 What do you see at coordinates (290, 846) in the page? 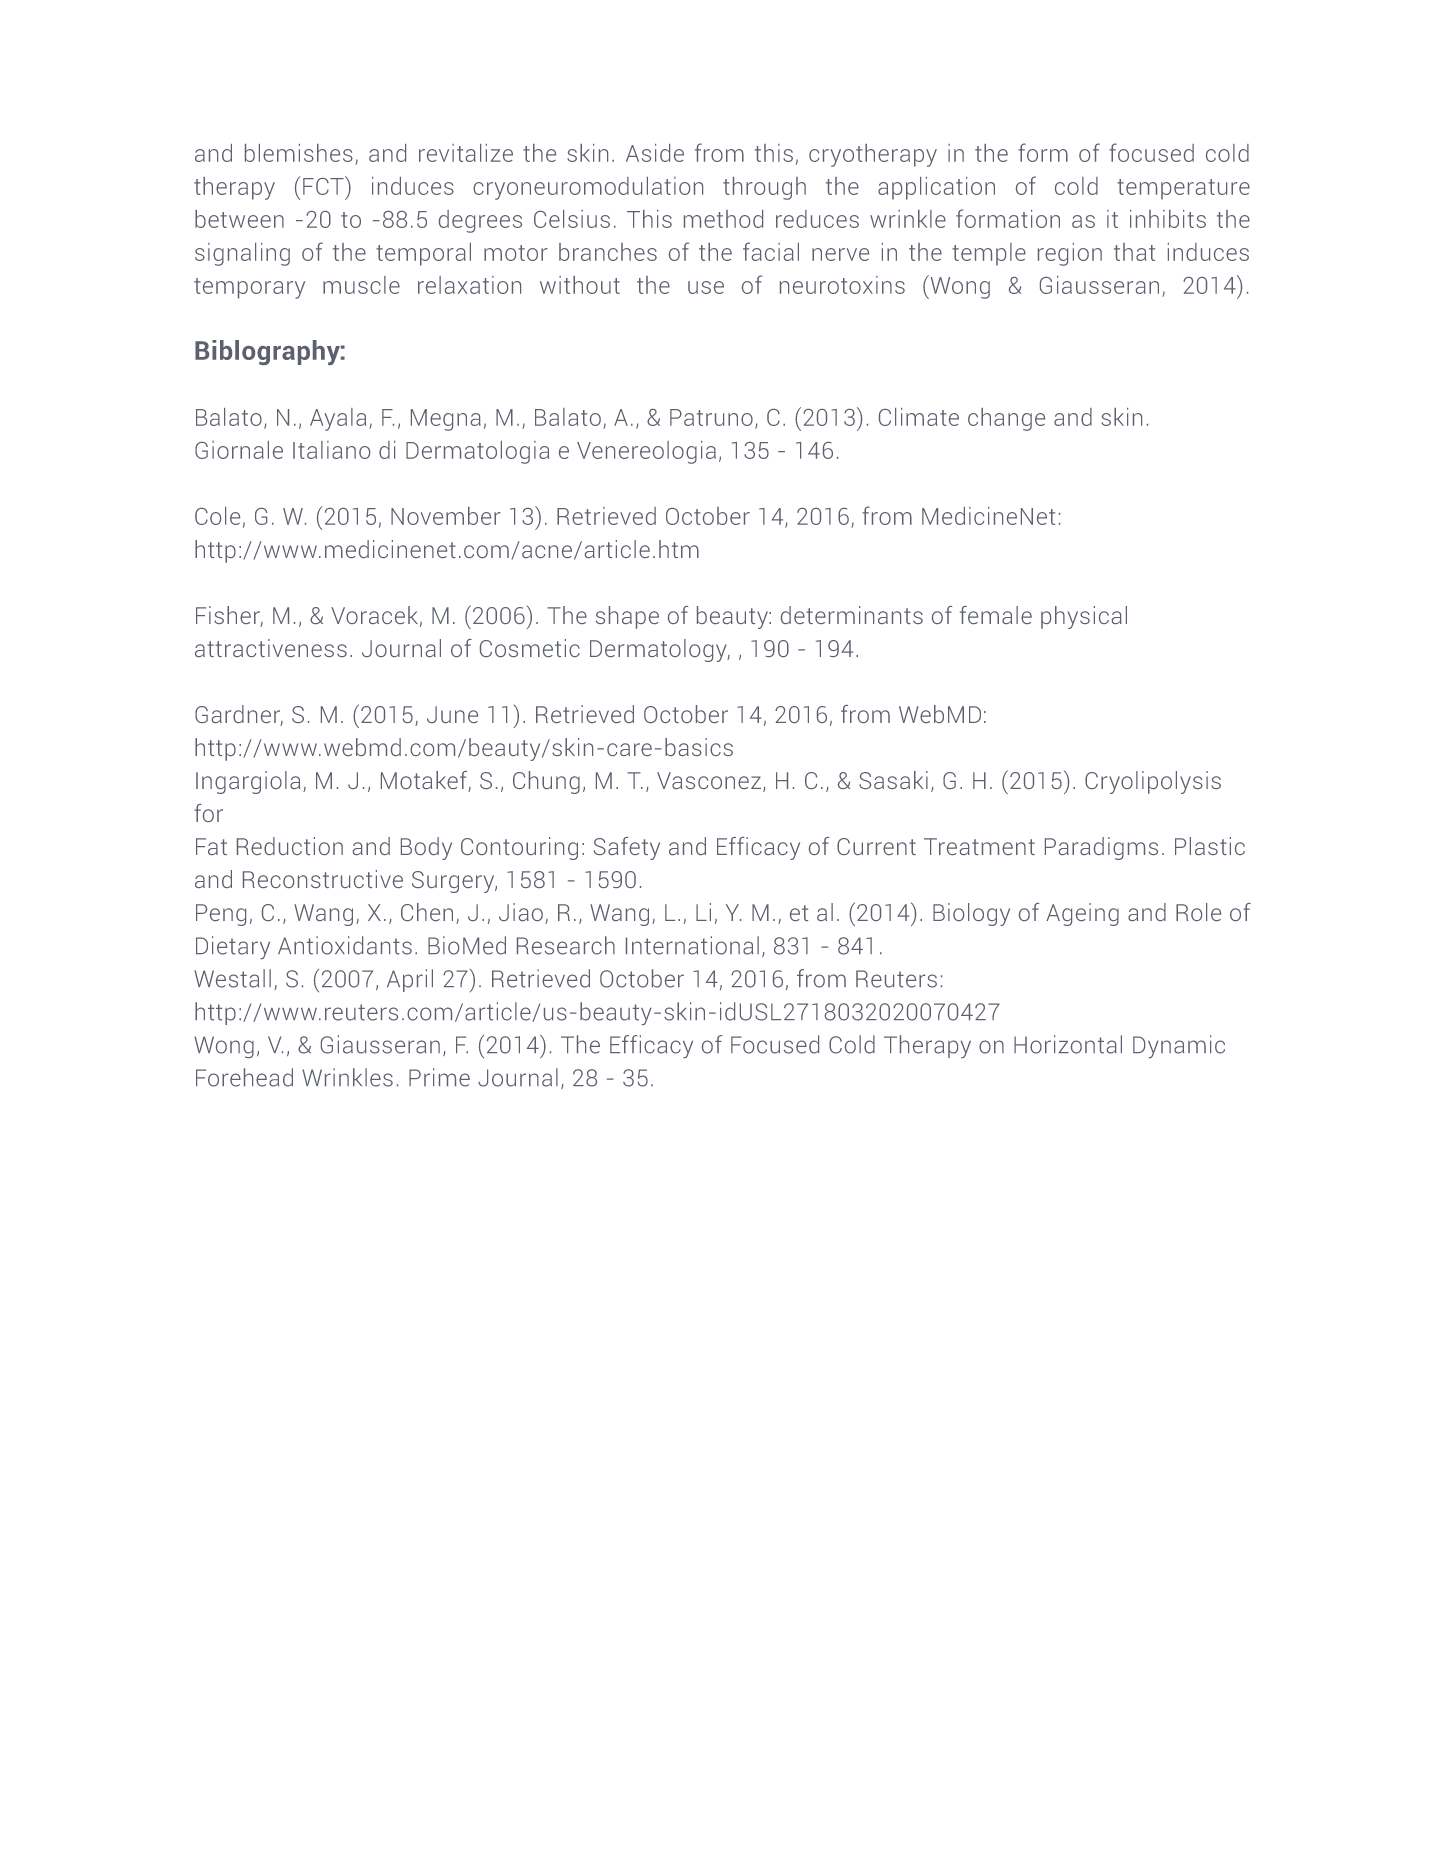
I see `Reduction` at bounding box center [290, 846].
